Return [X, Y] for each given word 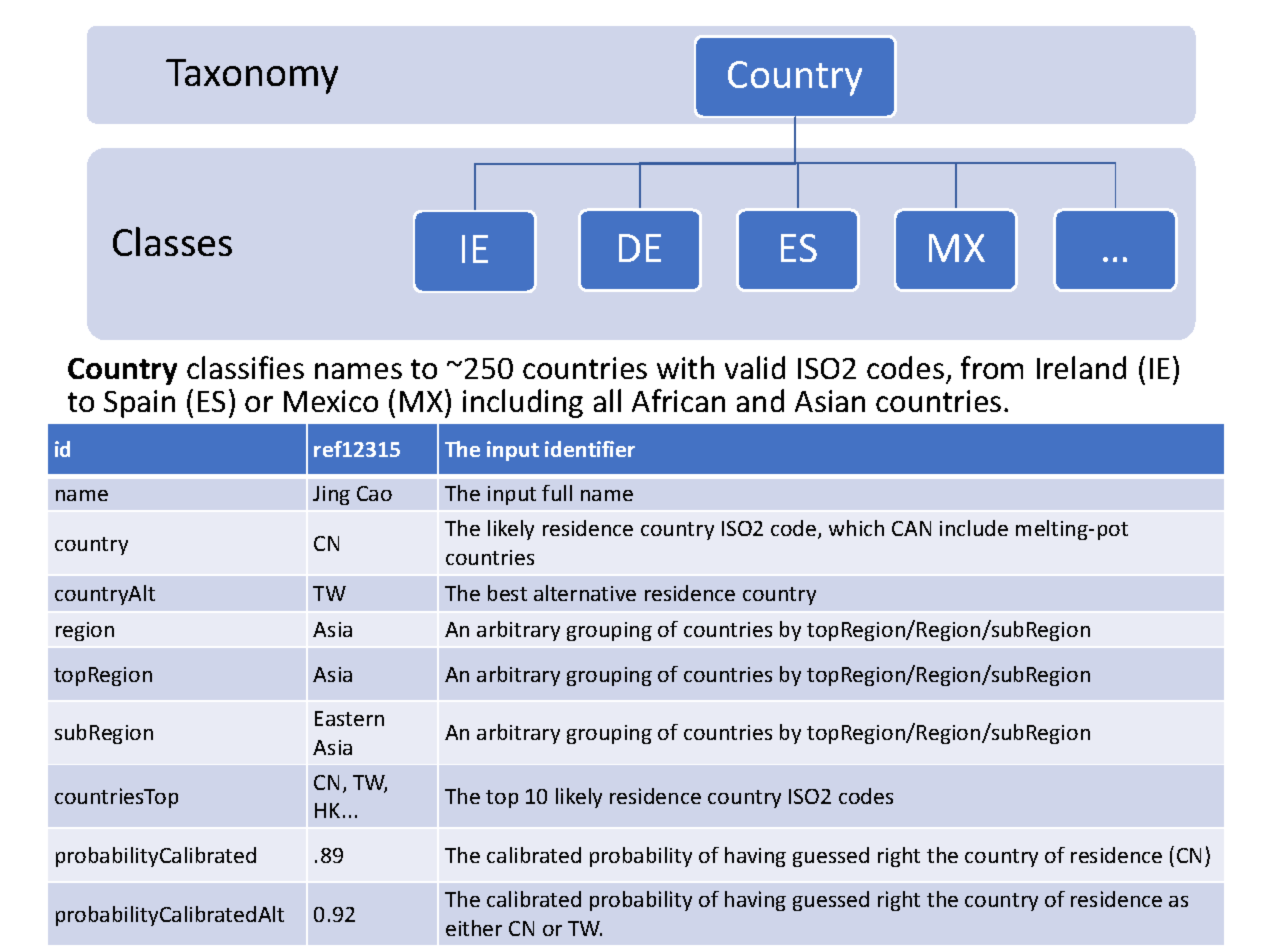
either [474, 928]
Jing [331, 495]
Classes [172, 241]
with [685, 367]
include [974, 528]
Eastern [349, 718]
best [507, 593]
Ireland [1081, 367]
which [856, 528]
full [557, 493]
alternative [585, 593]
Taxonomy [252, 76]
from [992, 367]
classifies [245, 367]
